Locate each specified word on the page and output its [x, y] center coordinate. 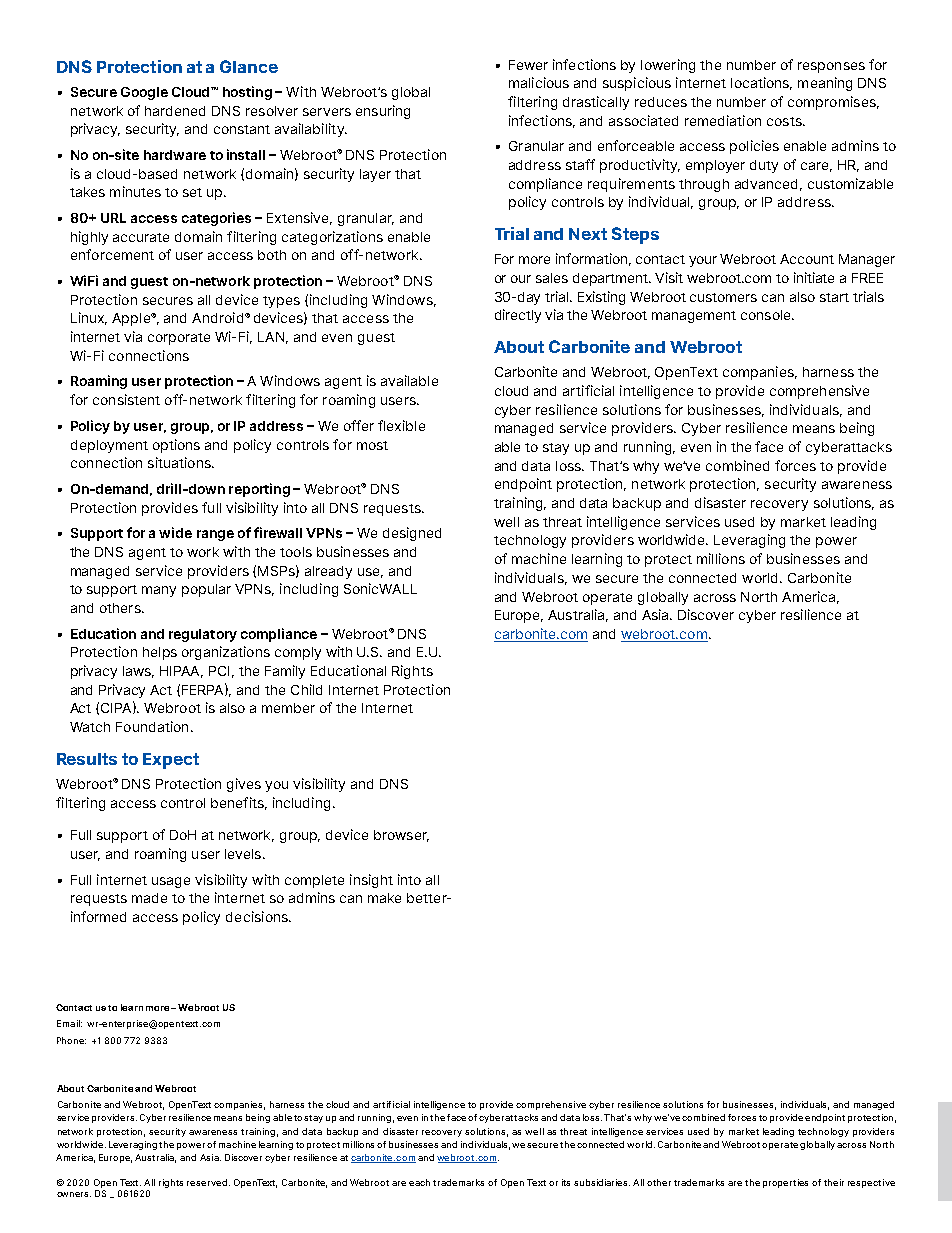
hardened [175, 111]
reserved [207, 1182]
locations [761, 83]
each [419, 1182]
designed [412, 534]
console [767, 315]
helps [160, 653]
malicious [539, 82]
